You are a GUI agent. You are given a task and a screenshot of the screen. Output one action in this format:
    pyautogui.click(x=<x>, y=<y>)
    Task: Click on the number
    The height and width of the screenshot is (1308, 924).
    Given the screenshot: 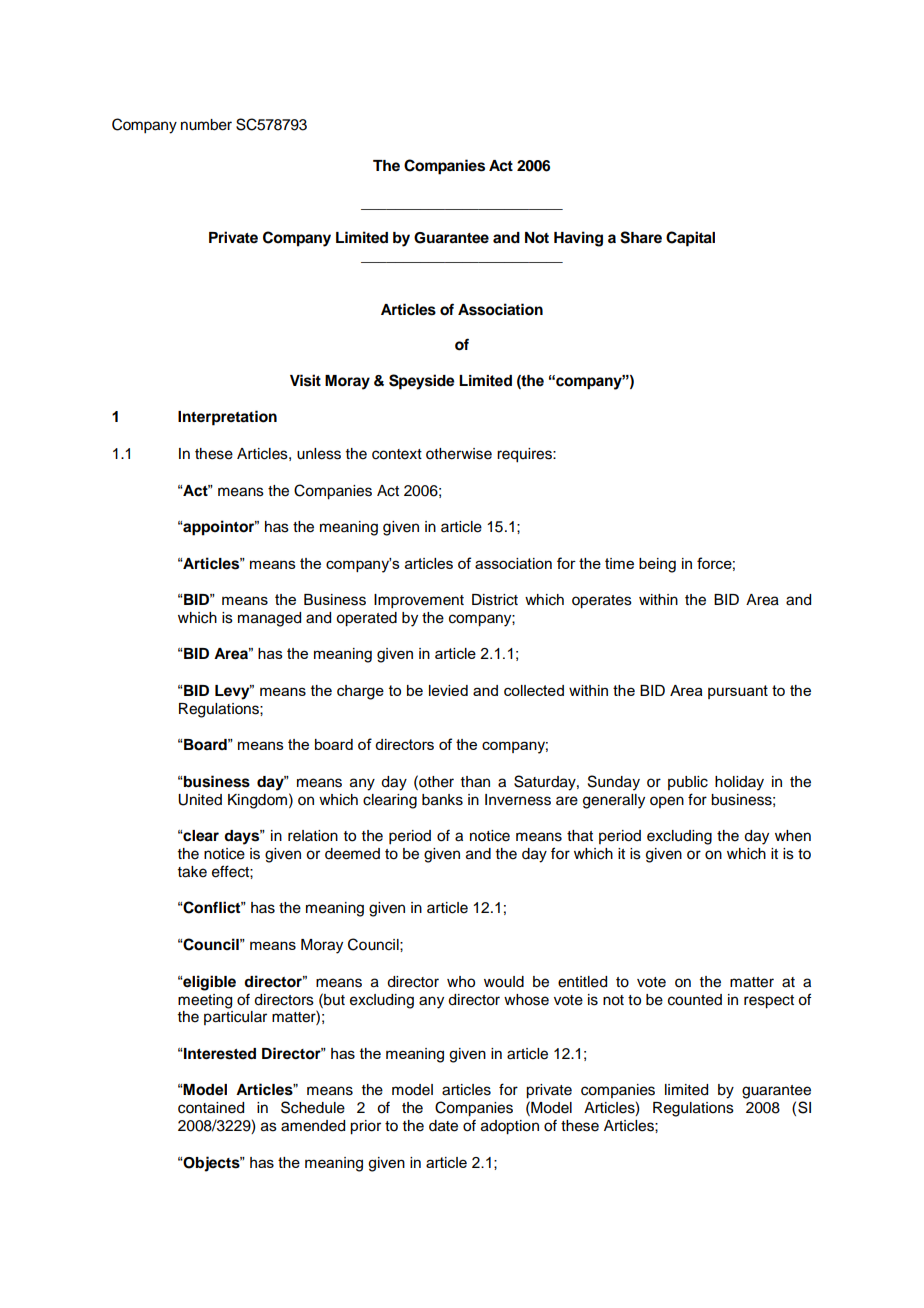 What is the action you would take?
    pyautogui.click(x=206, y=125)
